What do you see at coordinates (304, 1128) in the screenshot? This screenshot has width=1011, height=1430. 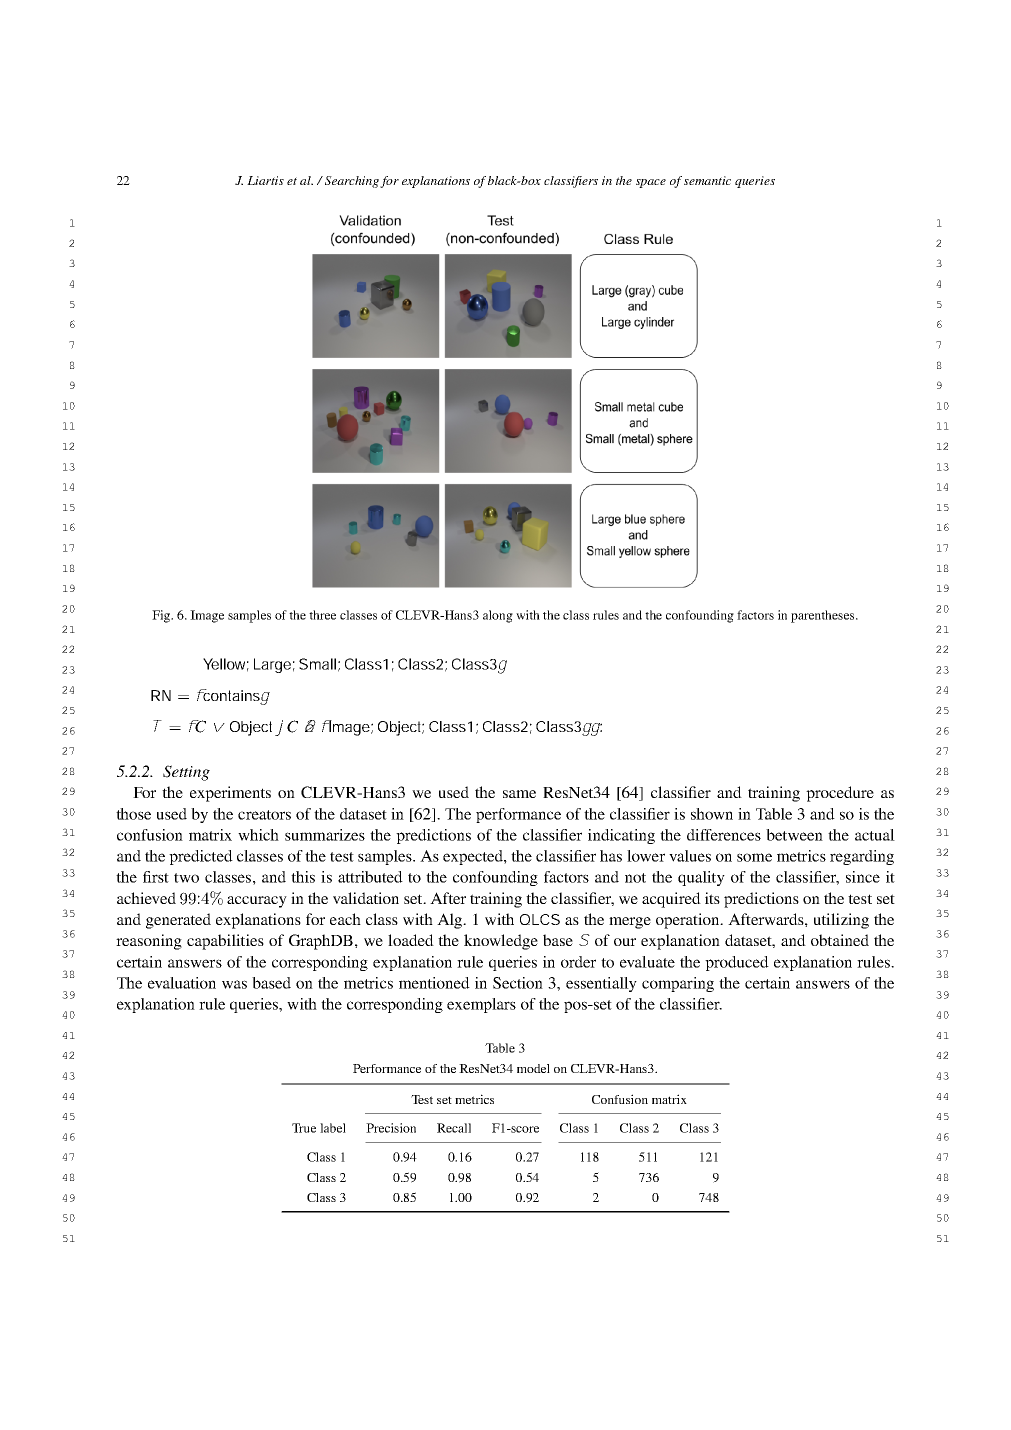 I see `True` at bounding box center [304, 1128].
